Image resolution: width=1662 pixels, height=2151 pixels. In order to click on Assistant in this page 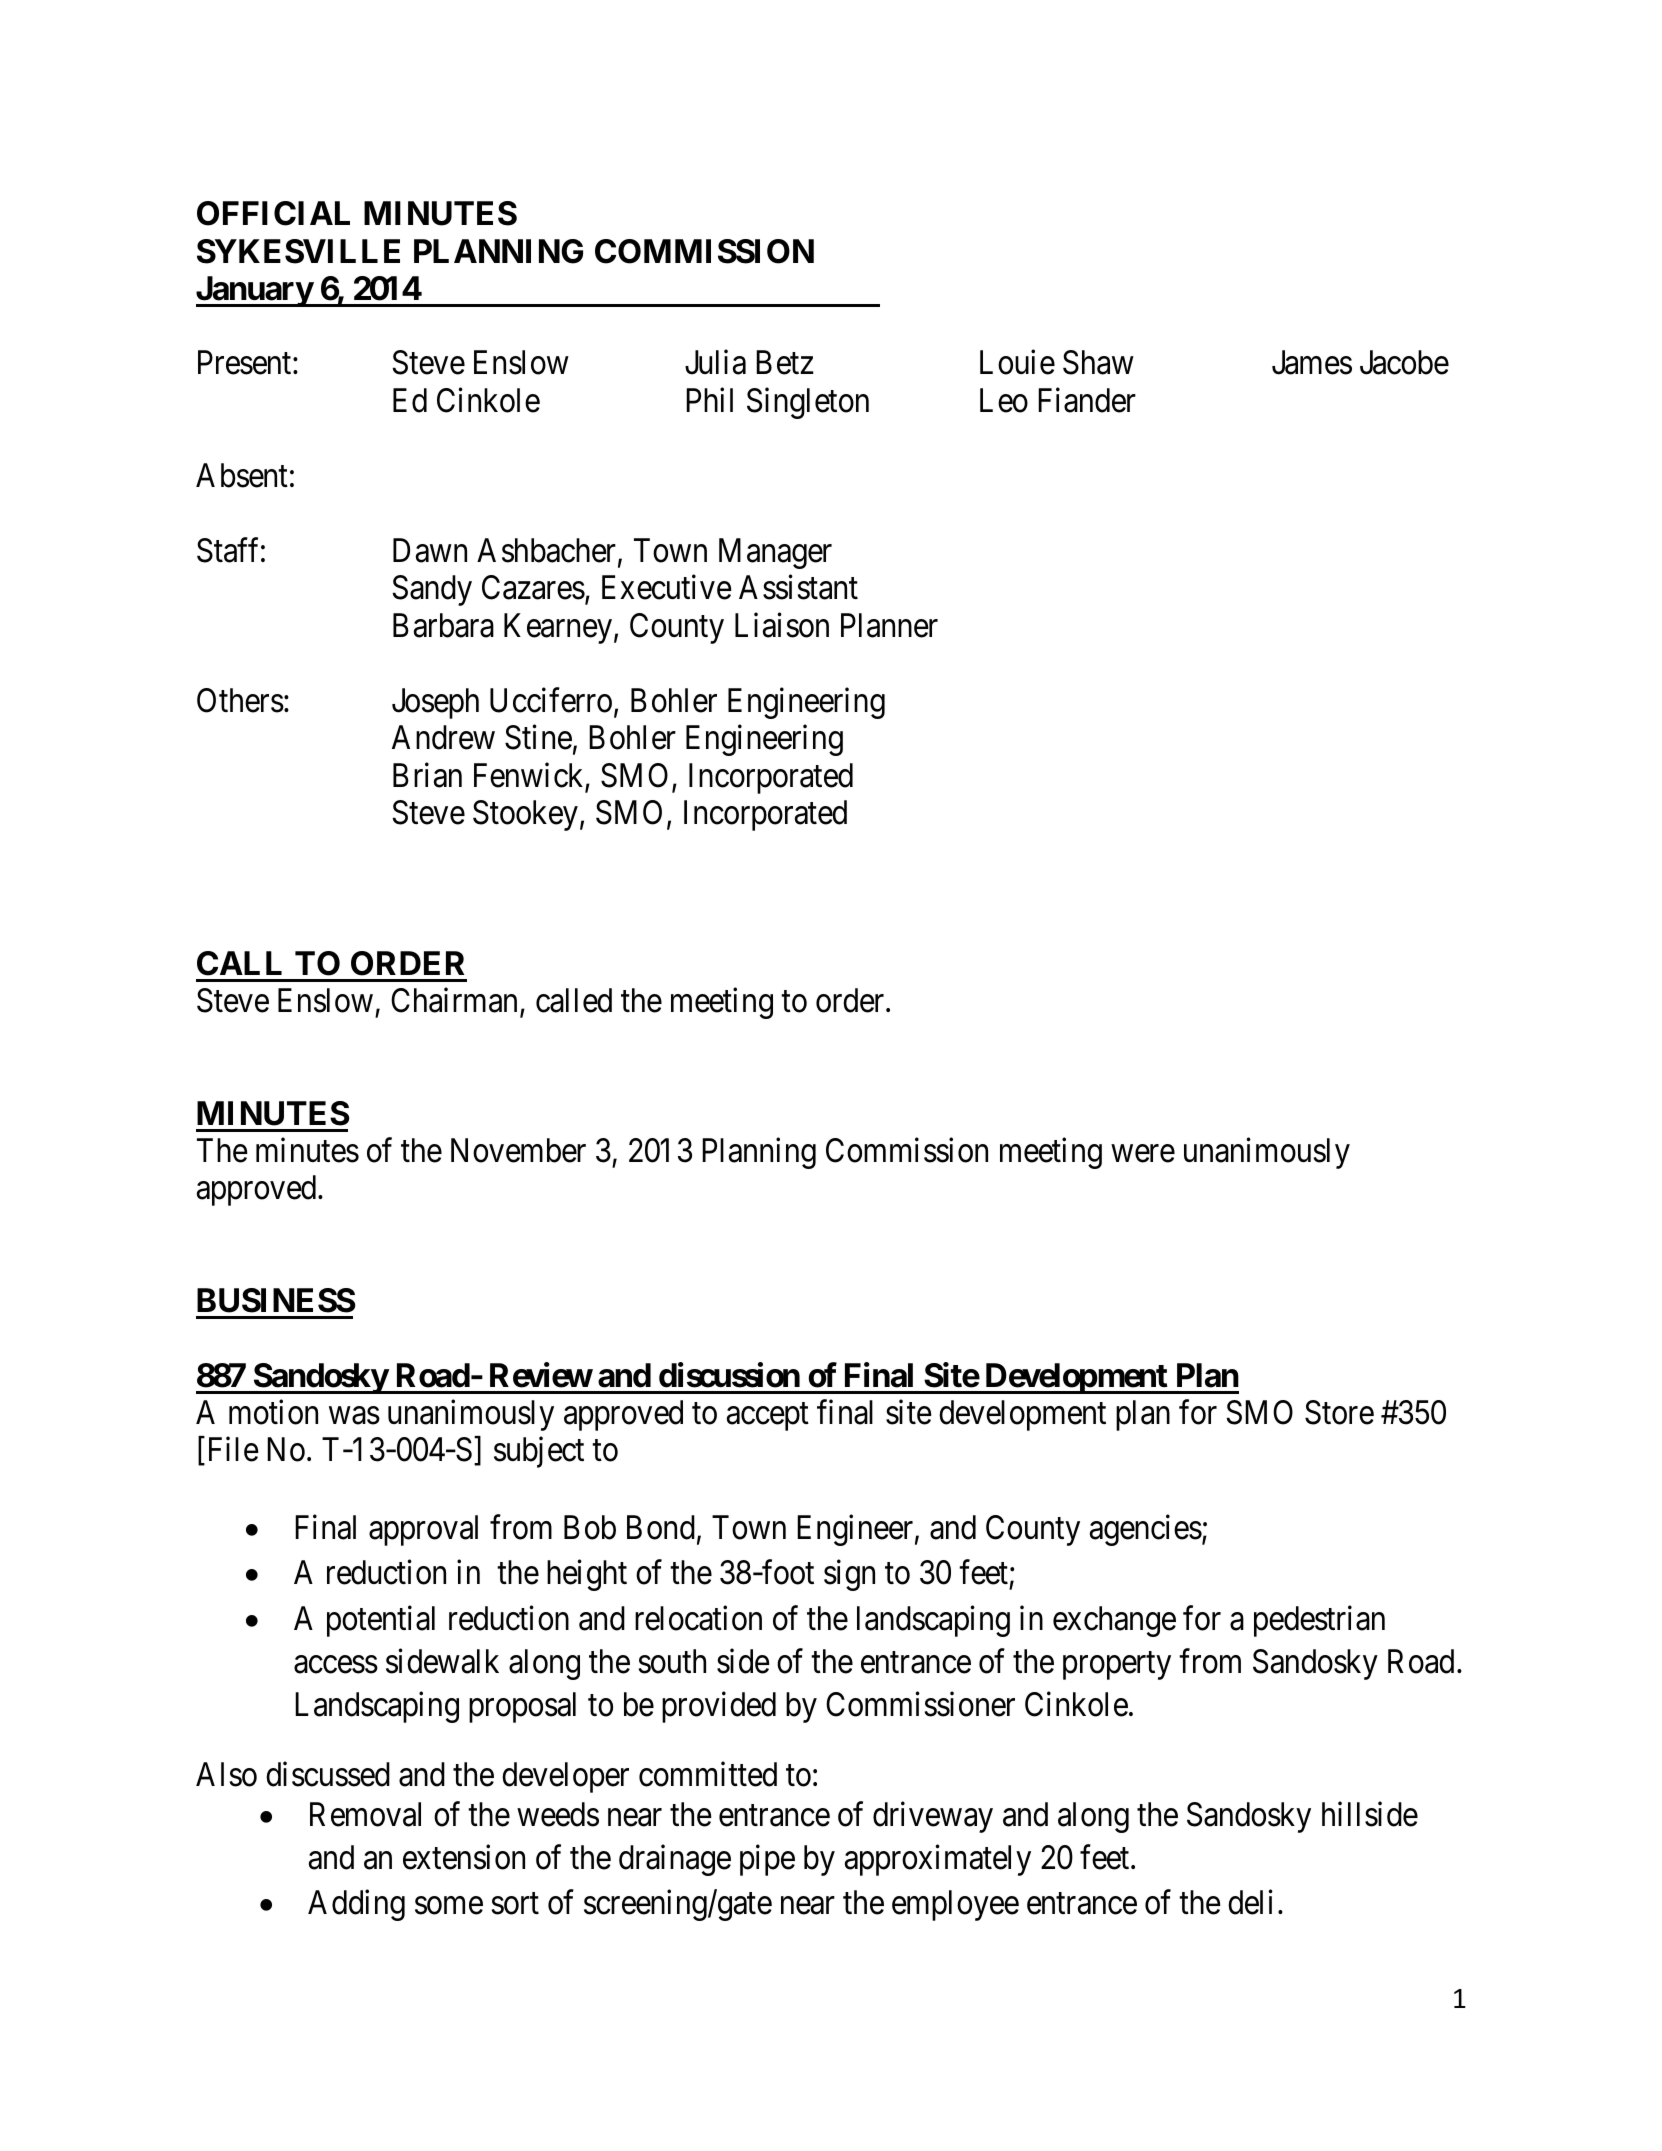, I will do `click(798, 587)`.
